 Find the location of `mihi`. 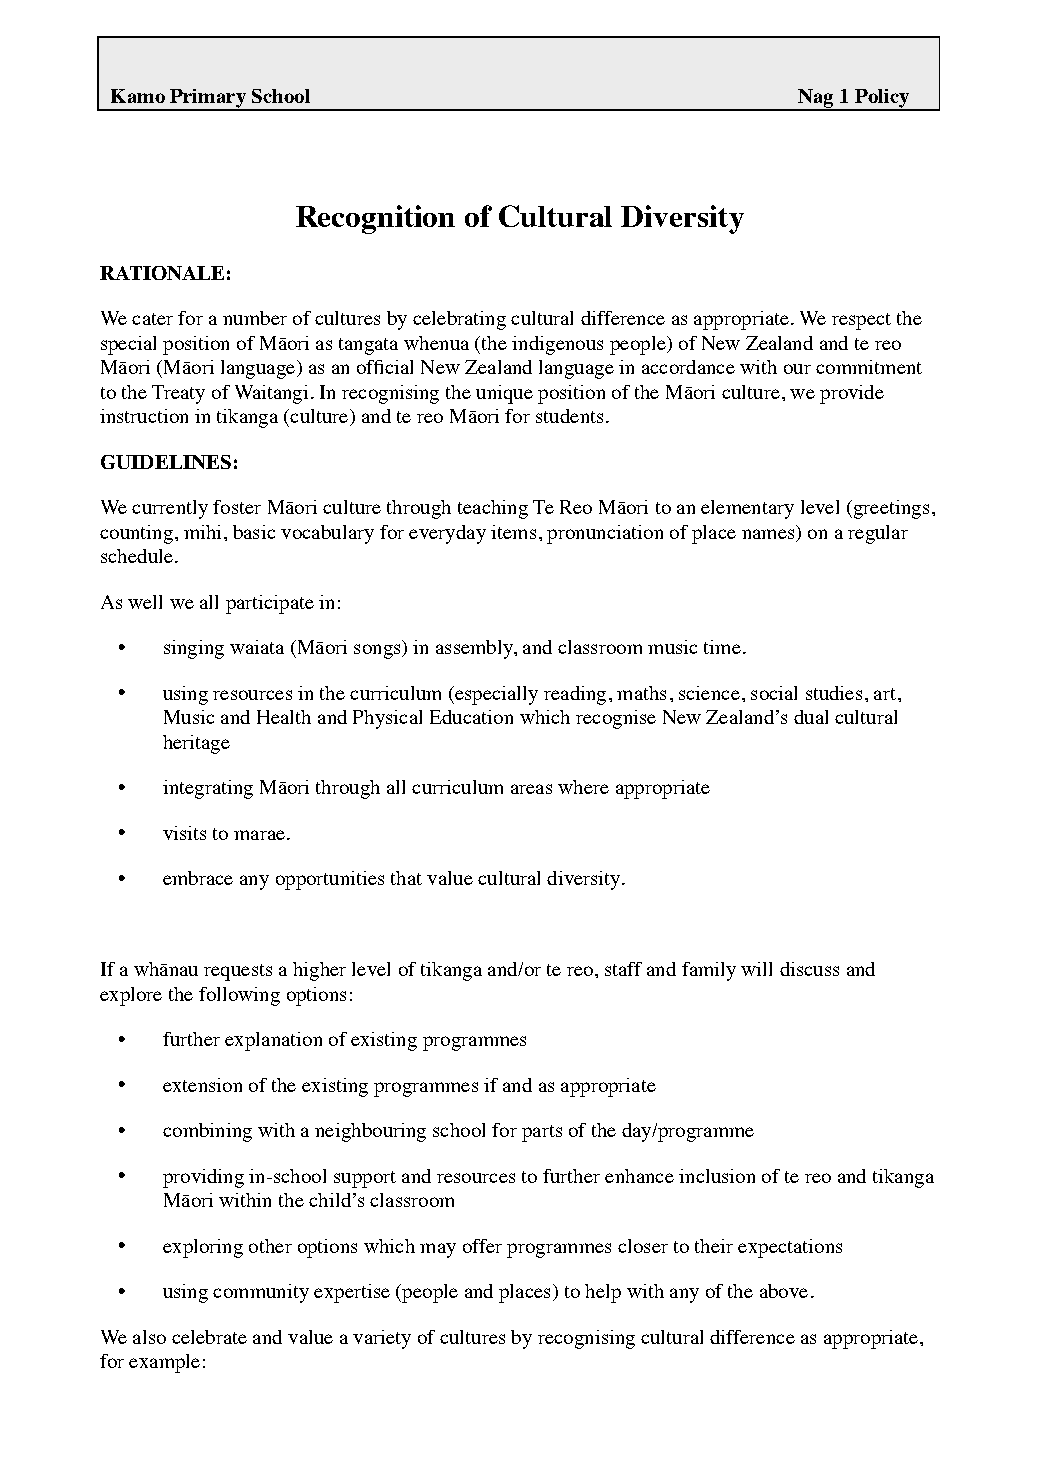

mihi is located at coordinates (202, 532).
